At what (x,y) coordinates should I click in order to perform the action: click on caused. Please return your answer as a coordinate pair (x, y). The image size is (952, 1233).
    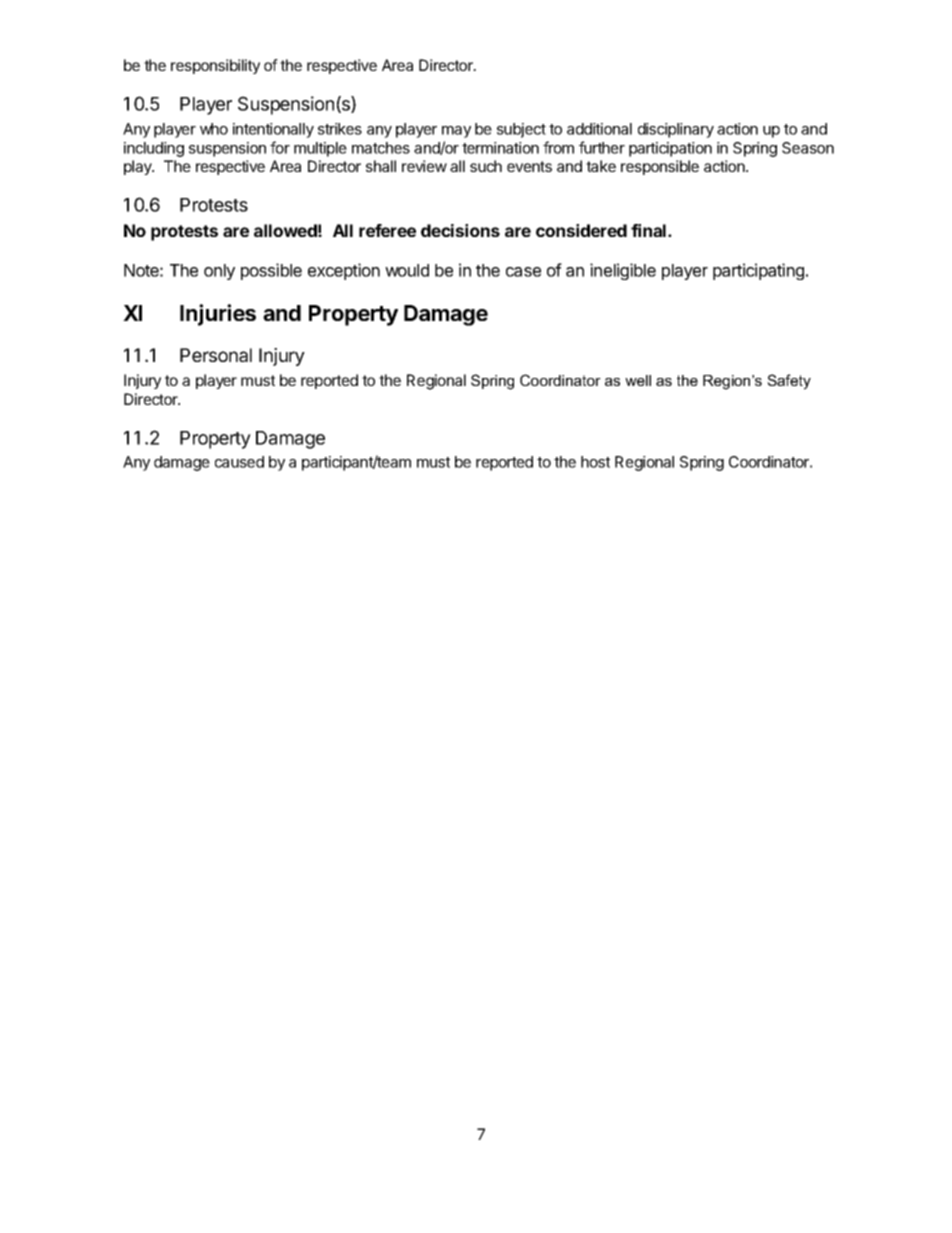
    Looking at the image, I should click on (239, 462).
